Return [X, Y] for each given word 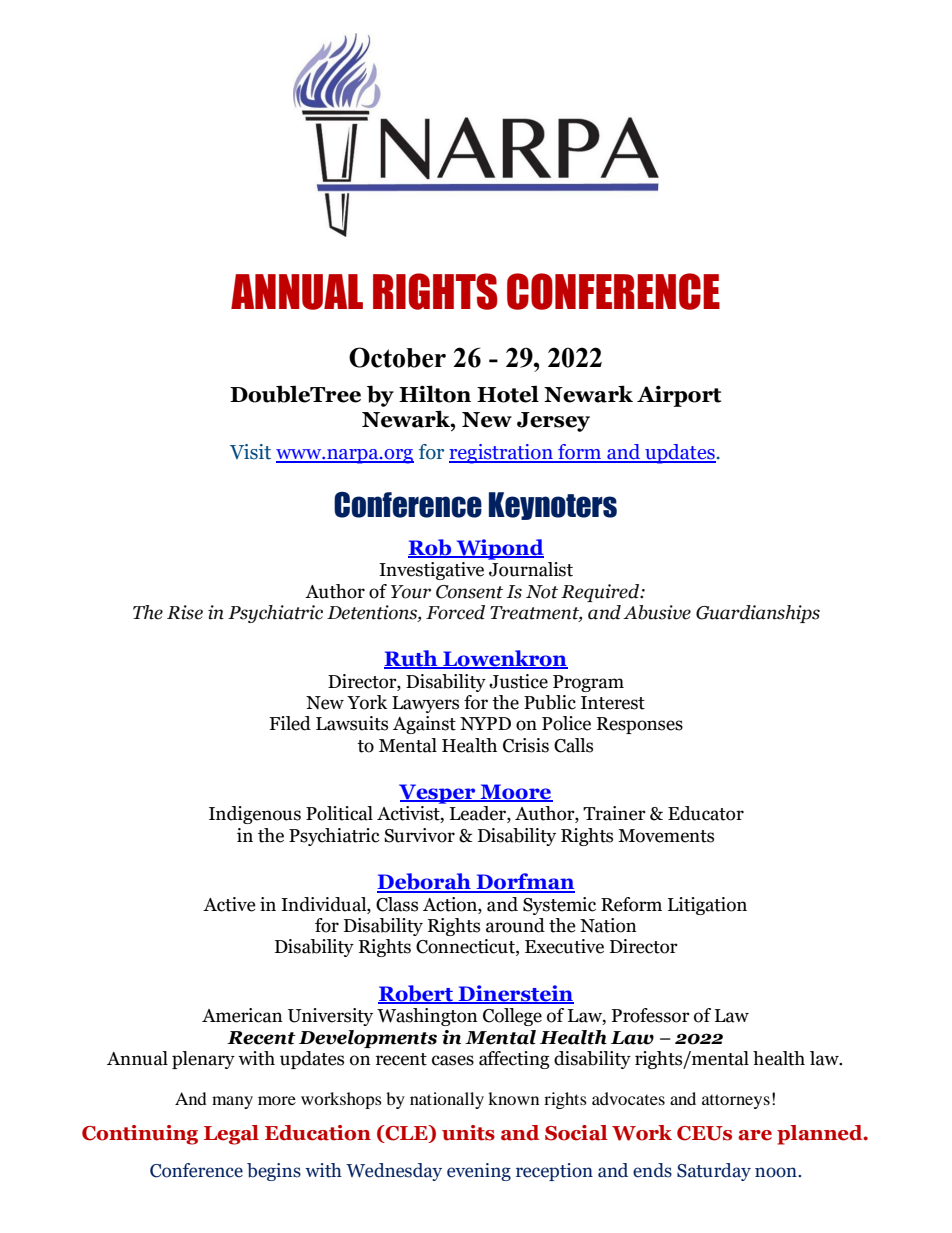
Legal [231, 1135]
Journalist [531, 569]
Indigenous [255, 815]
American [242, 1015]
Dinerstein [515, 994]
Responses [640, 725]
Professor [651, 1015]
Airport [679, 396]
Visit [250, 452]
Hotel [508, 394]
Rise [185, 612]
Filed [290, 723]
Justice [518, 681]
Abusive [657, 612]
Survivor [419, 835]
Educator [706, 813]
